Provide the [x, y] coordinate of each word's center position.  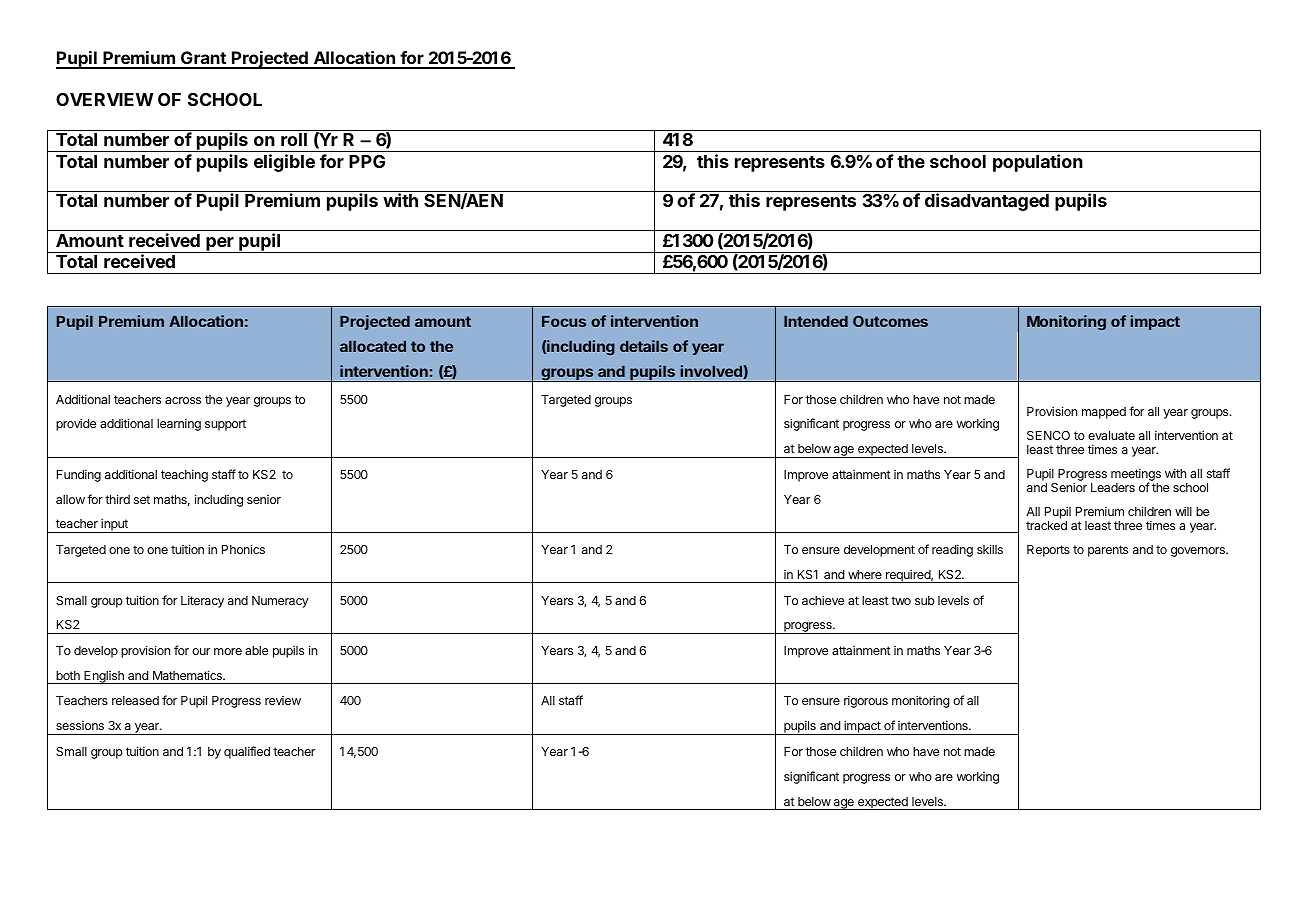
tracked [1046, 525]
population [1038, 163]
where [865, 574]
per [220, 245]
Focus [564, 321]
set [142, 499]
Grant [203, 59]
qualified [247, 752]
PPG [367, 161]
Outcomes [890, 321]
